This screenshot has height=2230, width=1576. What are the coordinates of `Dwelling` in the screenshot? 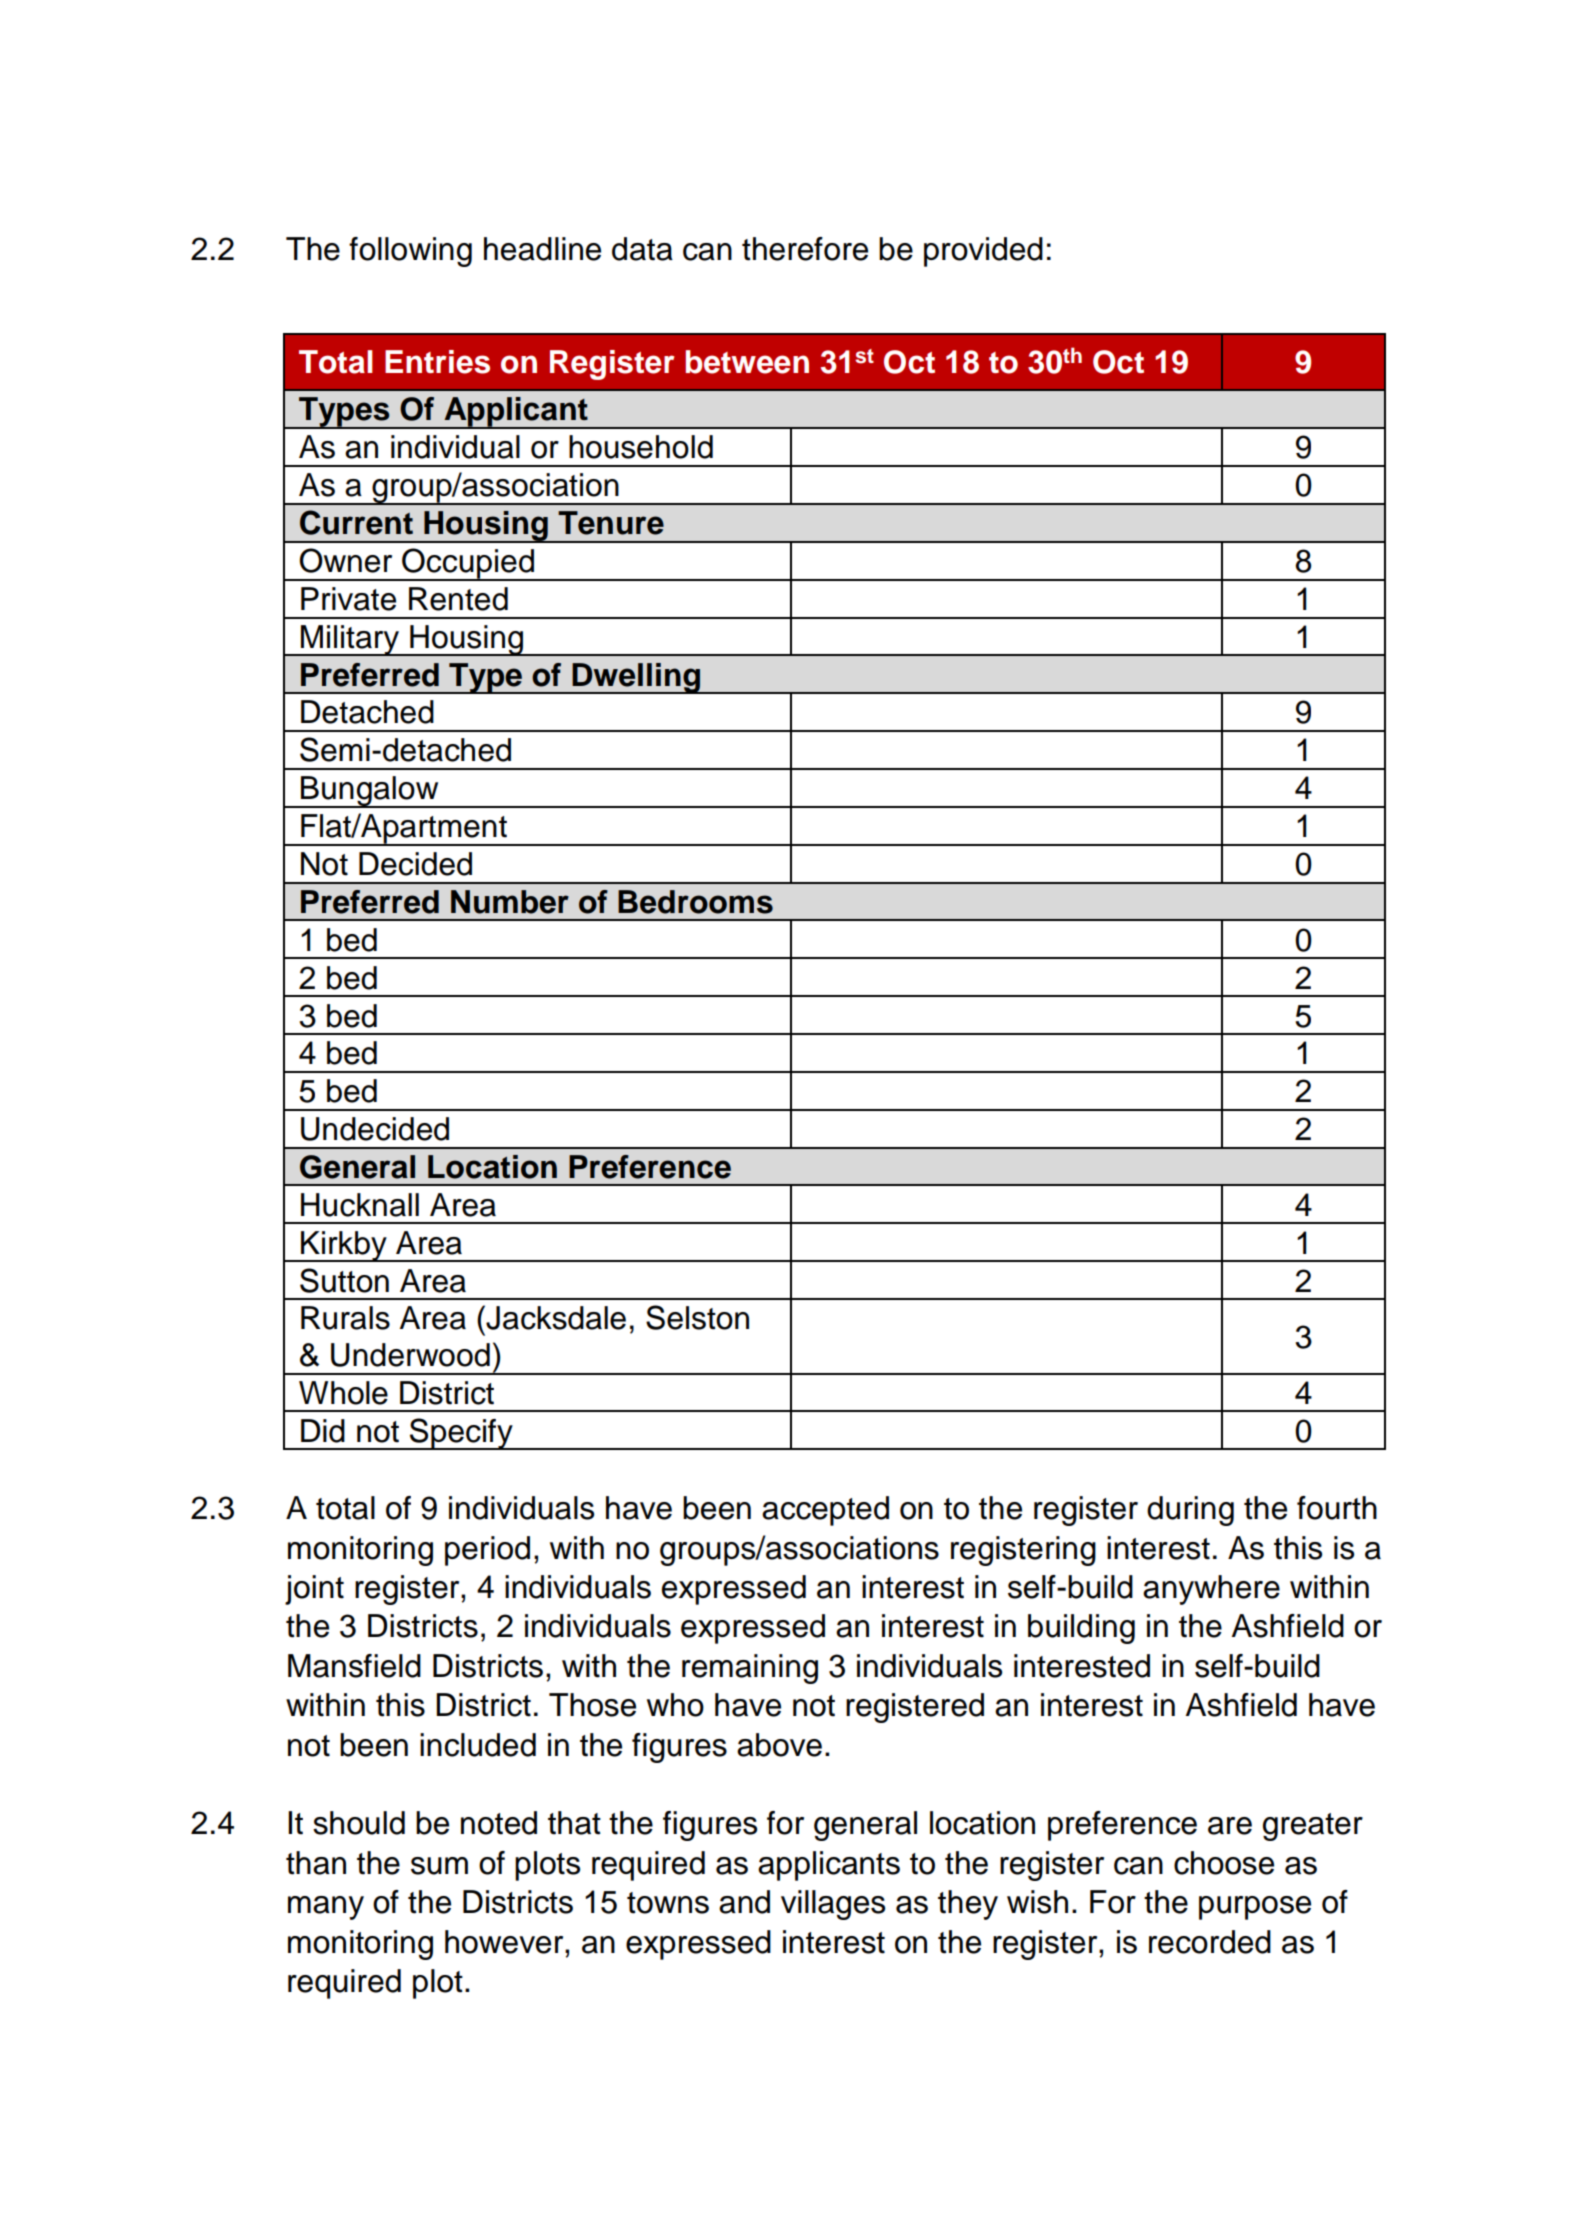 It's located at (636, 678).
